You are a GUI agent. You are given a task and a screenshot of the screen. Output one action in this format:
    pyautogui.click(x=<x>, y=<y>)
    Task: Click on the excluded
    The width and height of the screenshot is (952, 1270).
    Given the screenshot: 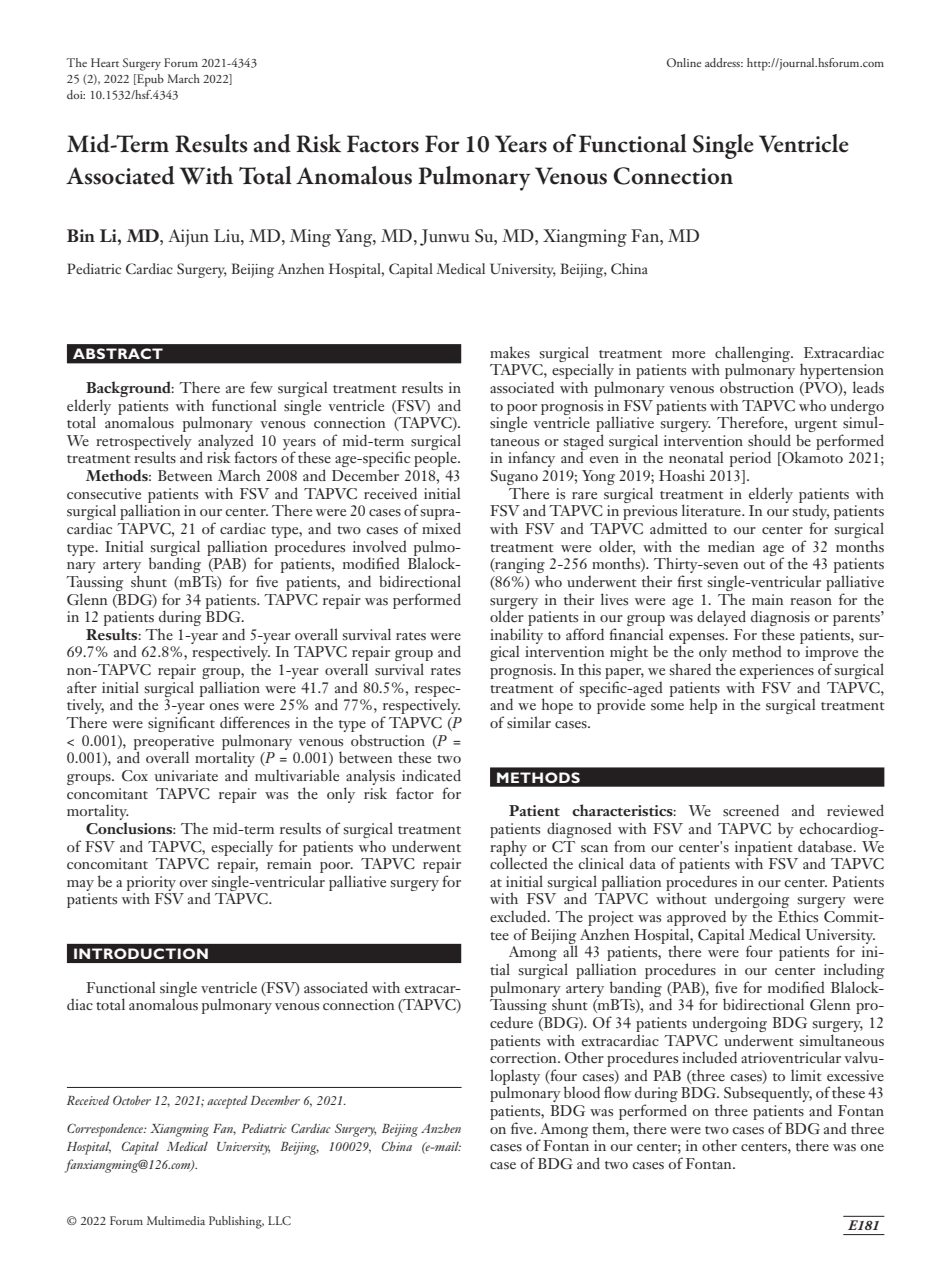 What is the action you would take?
    pyautogui.click(x=519, y=916)
